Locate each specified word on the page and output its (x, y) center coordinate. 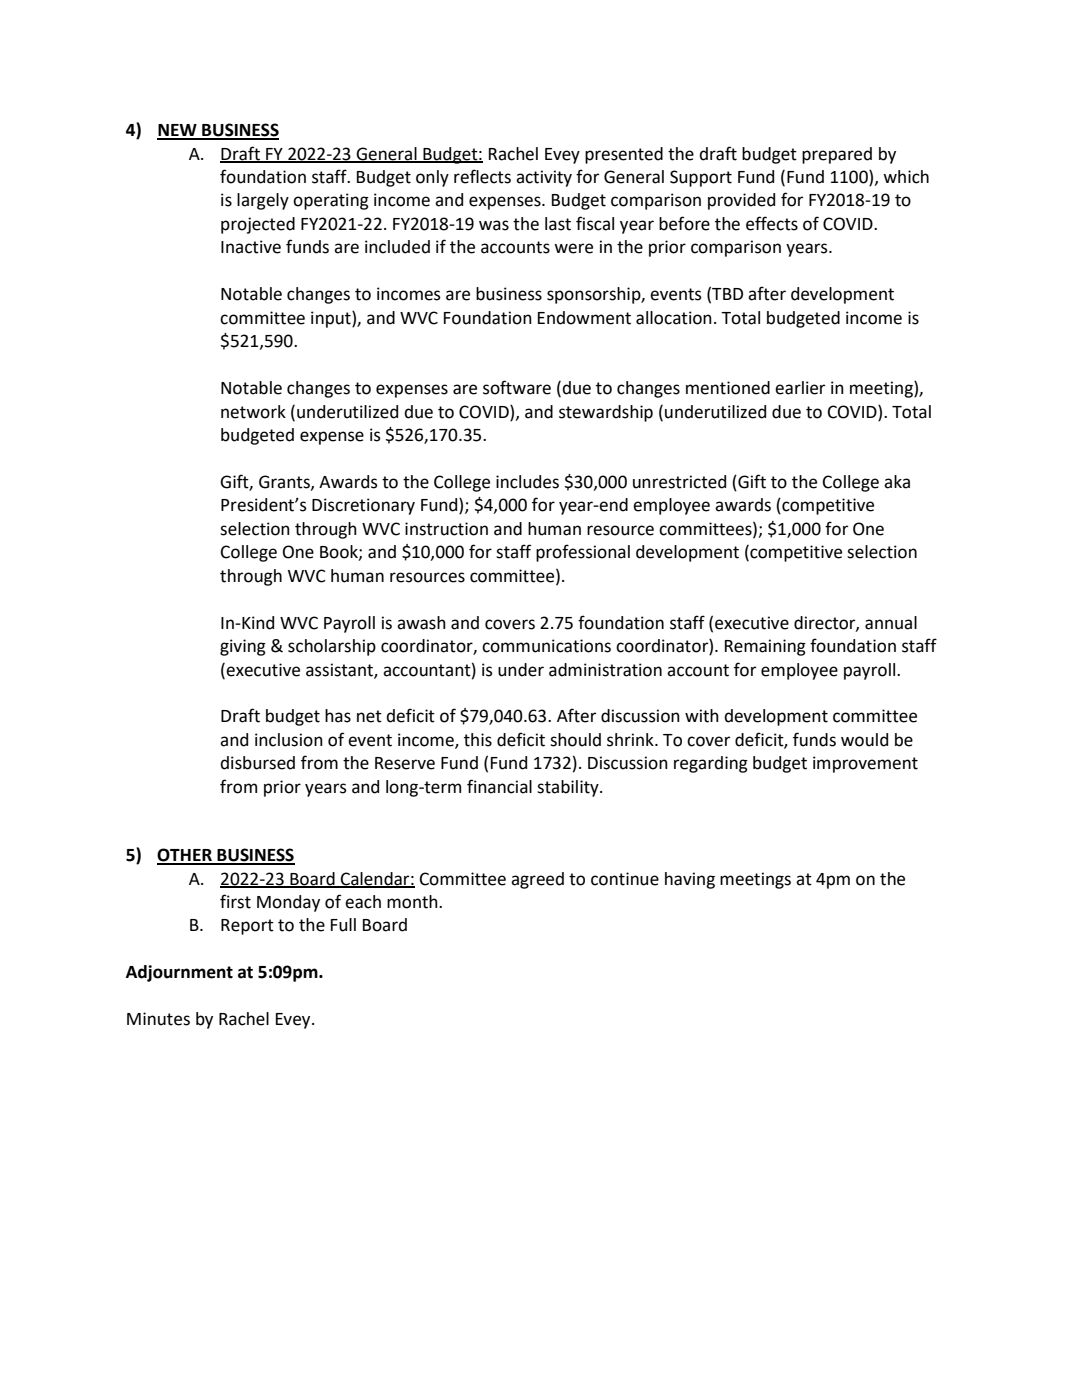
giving (243, 647)
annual (891, 623)
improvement (865, 764)
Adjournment (179, 973)
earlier (800, 388)
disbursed (257, 763)
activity (544, 178)
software (517, 387)
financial (499, 786)
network (253, 412)
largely (263, 201)
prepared (837, 155)
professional (583, 553)
